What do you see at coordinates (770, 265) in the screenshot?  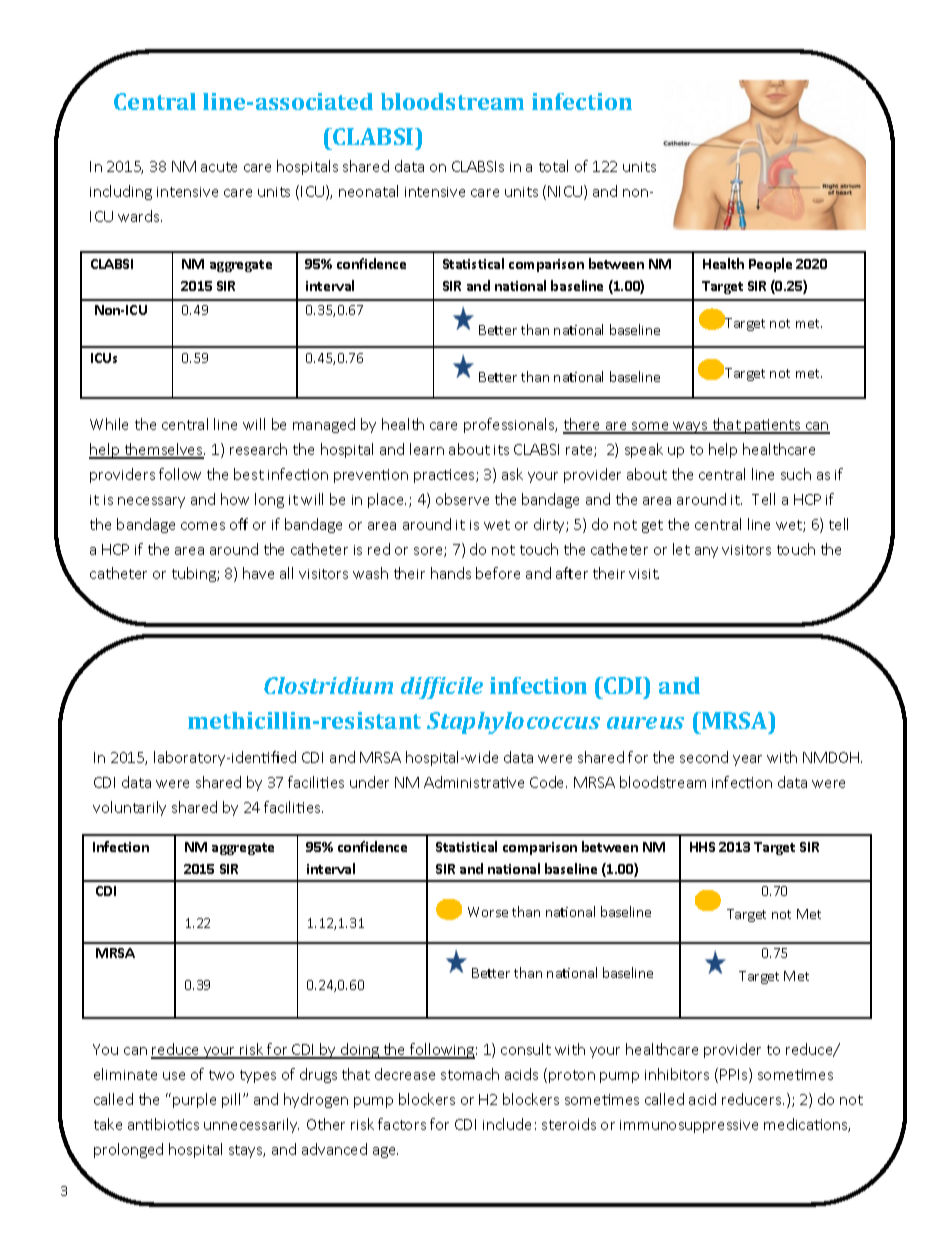 I see `People` at bounding box center [770, 265].
